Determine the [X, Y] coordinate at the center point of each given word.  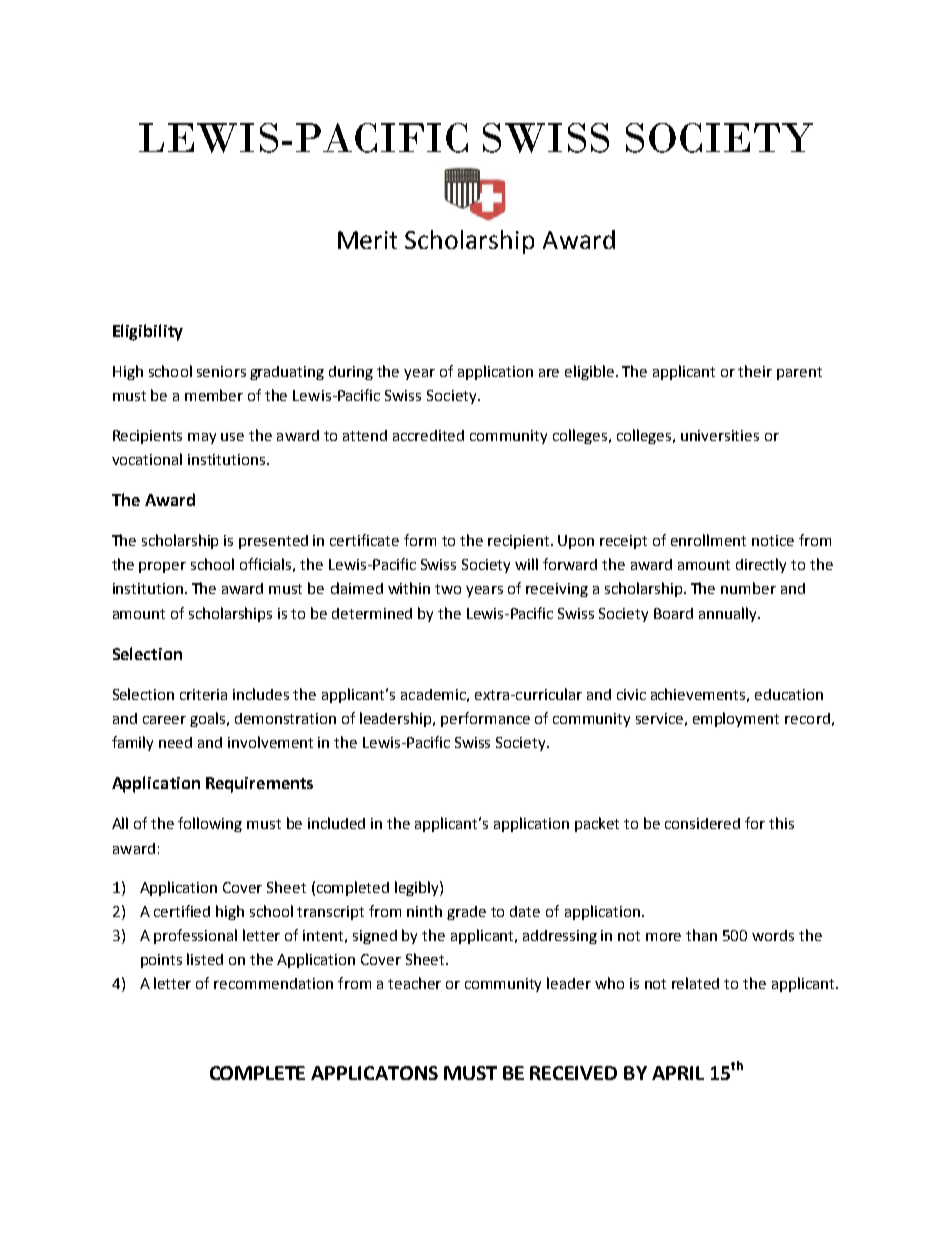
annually [729, 614]
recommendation [273, 983]
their [755, 371]
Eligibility [148, 332]
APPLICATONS [374, 1073]
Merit [367, 240]
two [448, 589]
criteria [203, 694]
